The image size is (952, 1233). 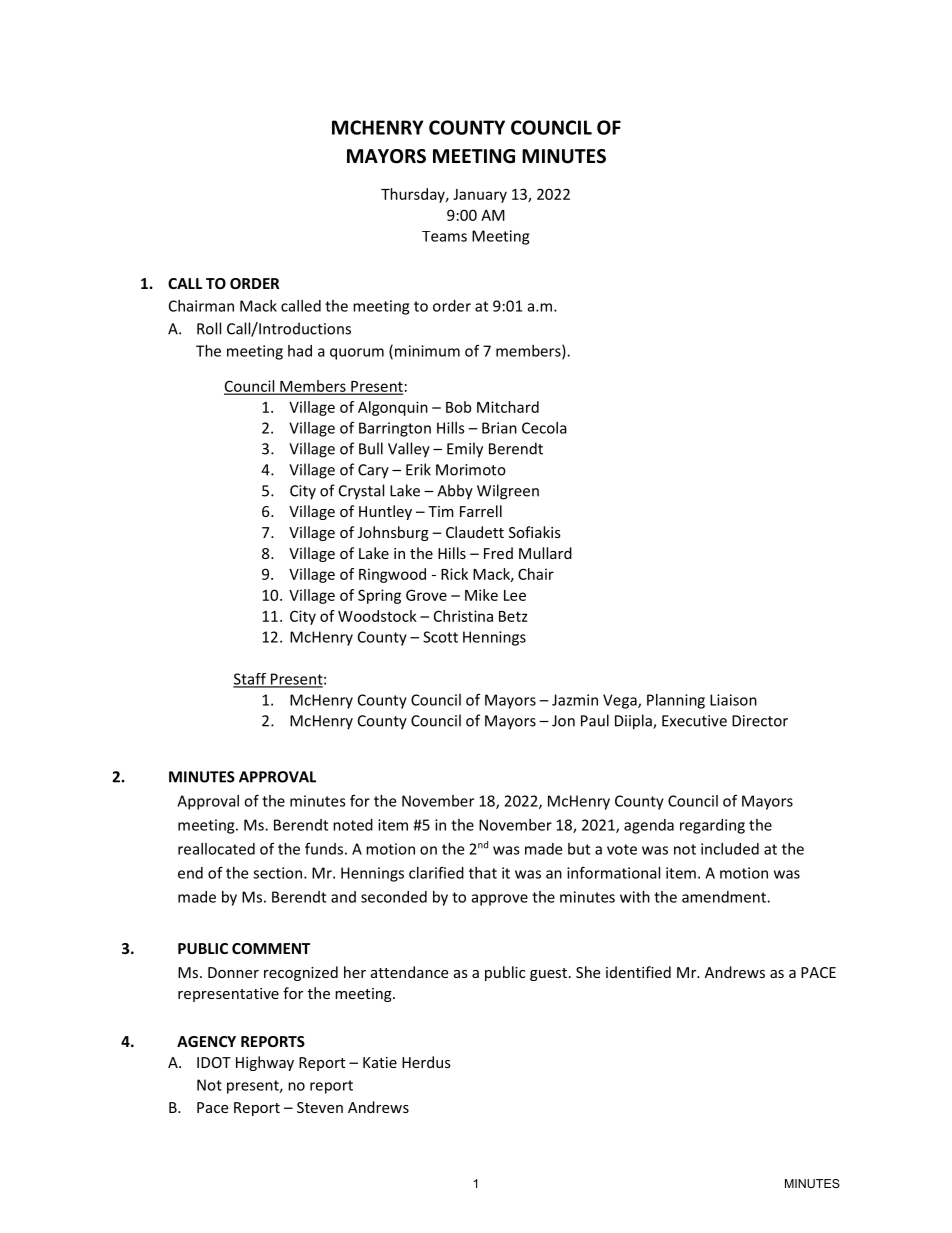 What do you see at coordinates (444, 236) in the image?
I see `Teams` at bounding box center [444, 236].
